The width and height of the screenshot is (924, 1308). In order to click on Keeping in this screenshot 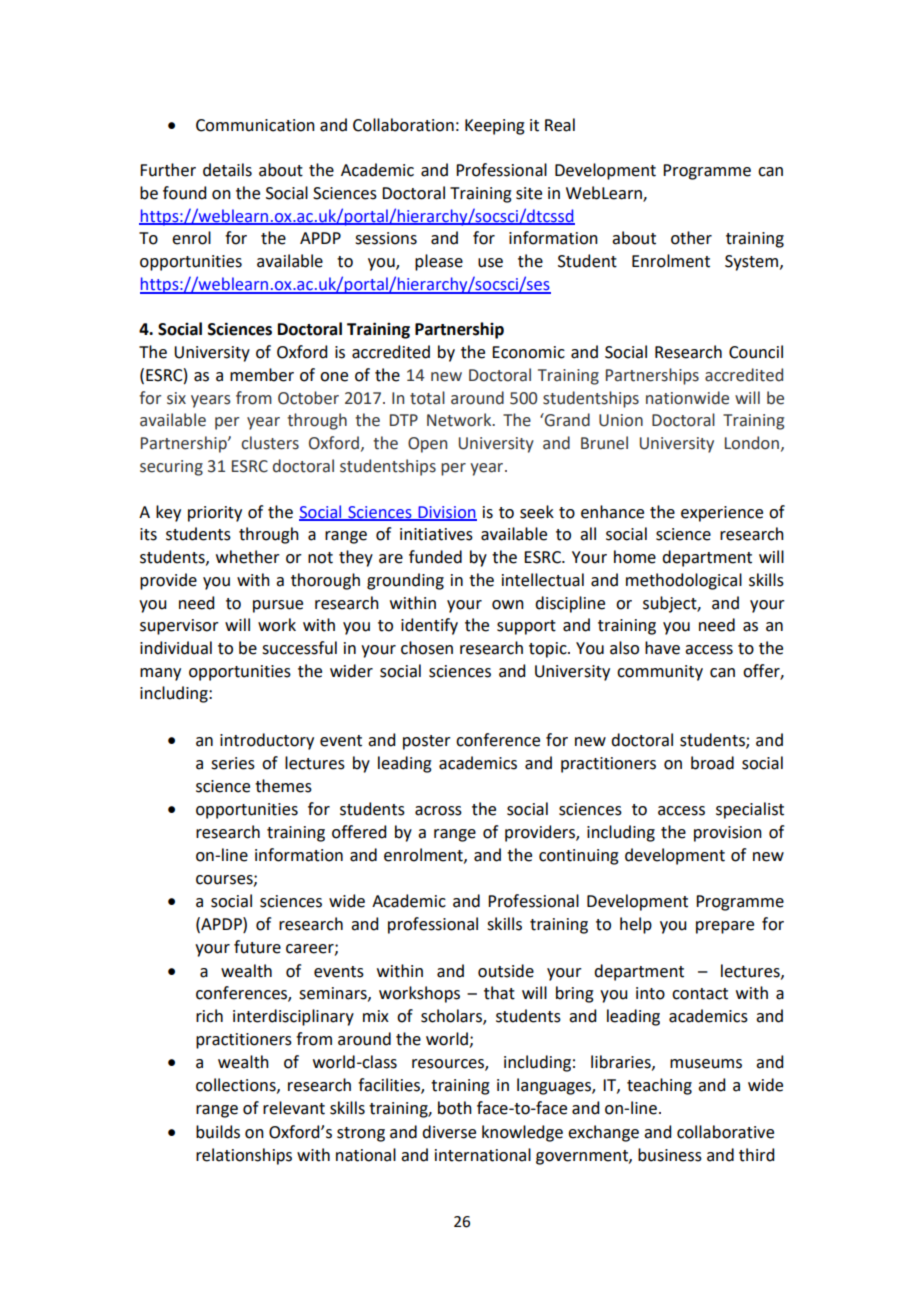, I will do `click(495, 127)`.
